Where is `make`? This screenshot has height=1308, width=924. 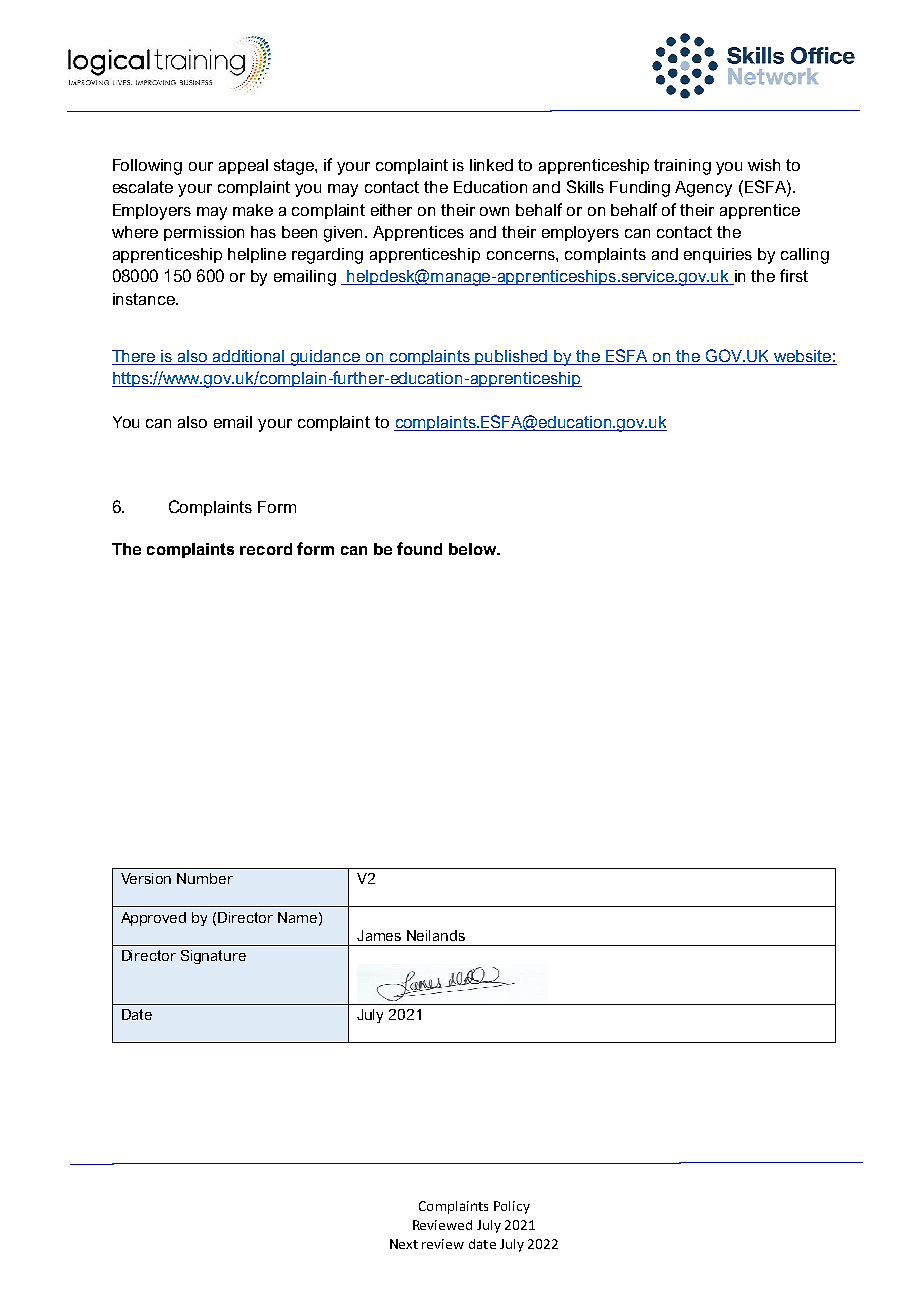 make is located at coordinates (253, 210).
